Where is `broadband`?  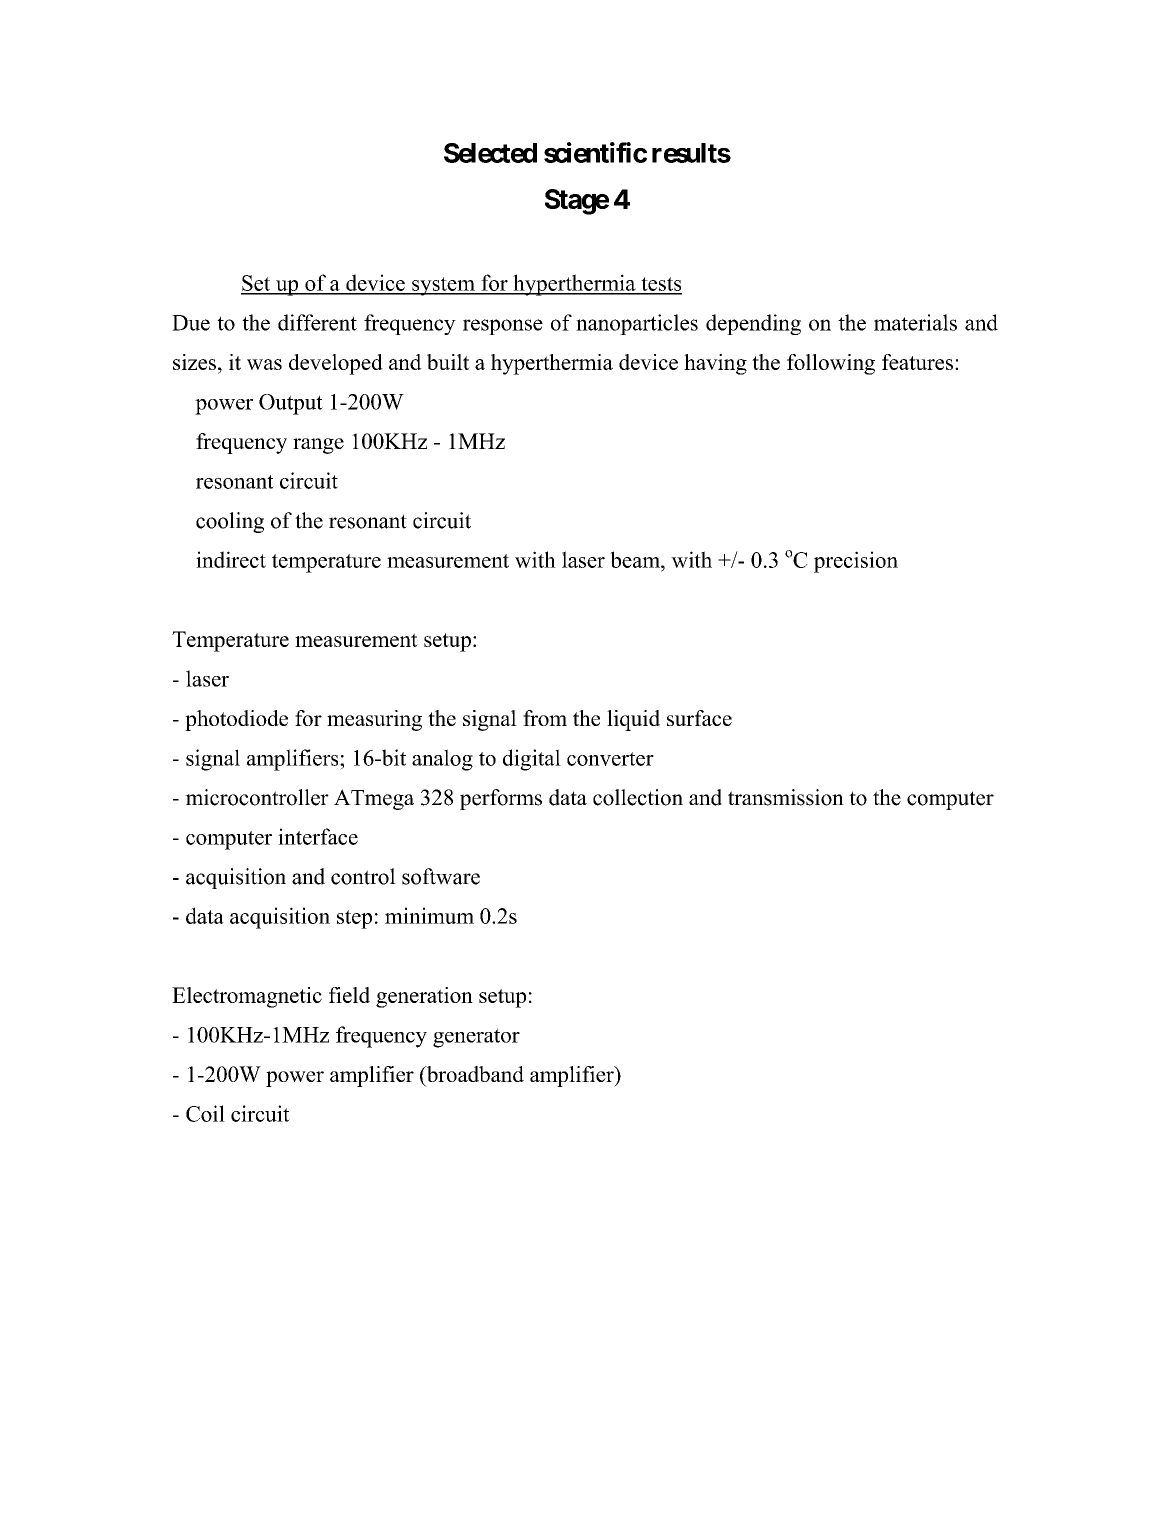 broadband is located at coordinates (474, 1075).
